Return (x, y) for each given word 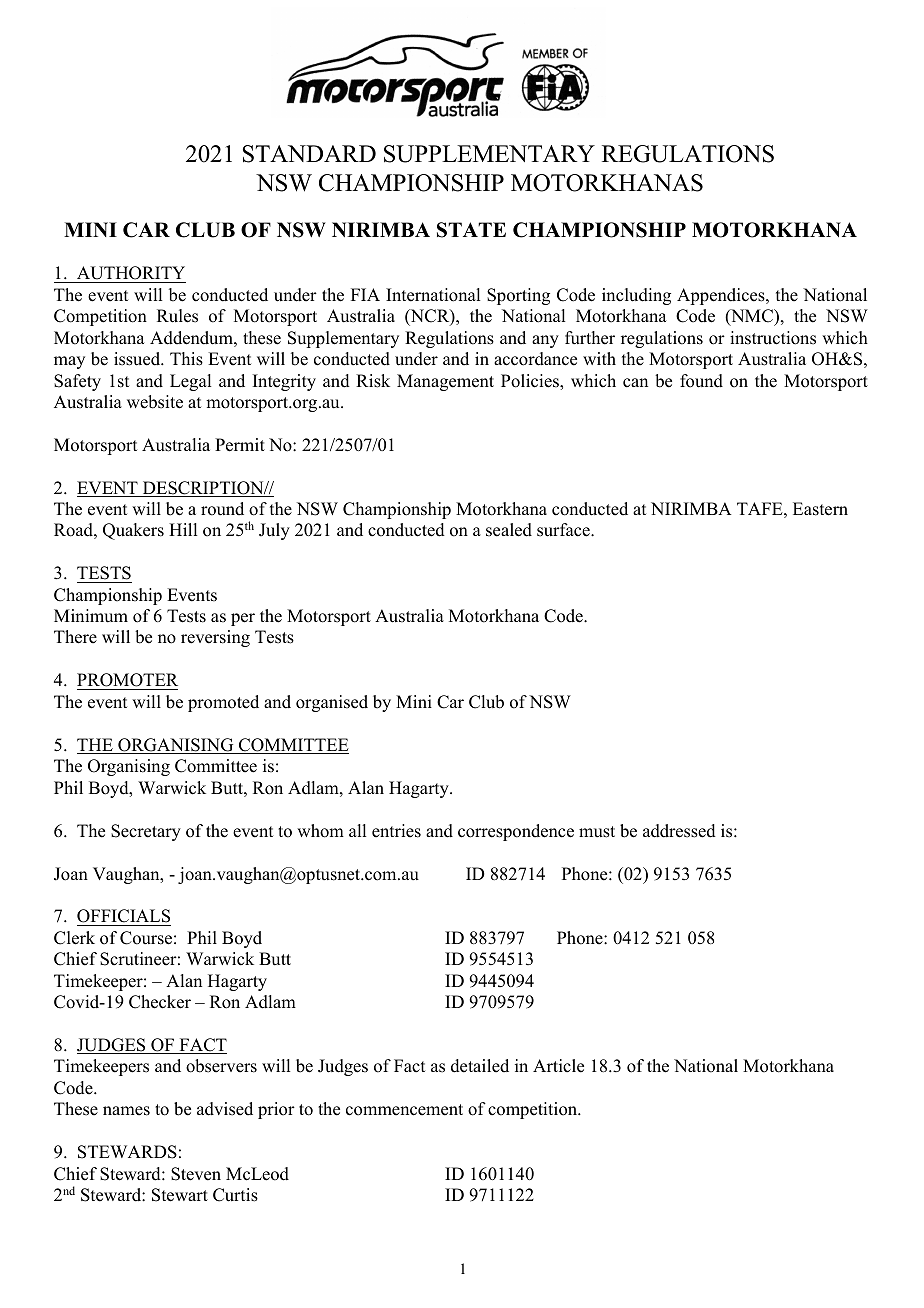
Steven (196, 1174)
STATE (471, 230)
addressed (679, 831)
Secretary (146, 832)
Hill (183, 529)
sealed (509, 530)
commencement (404, 1110)
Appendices (722, 296)
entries (396, 831)
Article (558, 1066)
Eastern (820, 509)
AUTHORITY (131, 273)
